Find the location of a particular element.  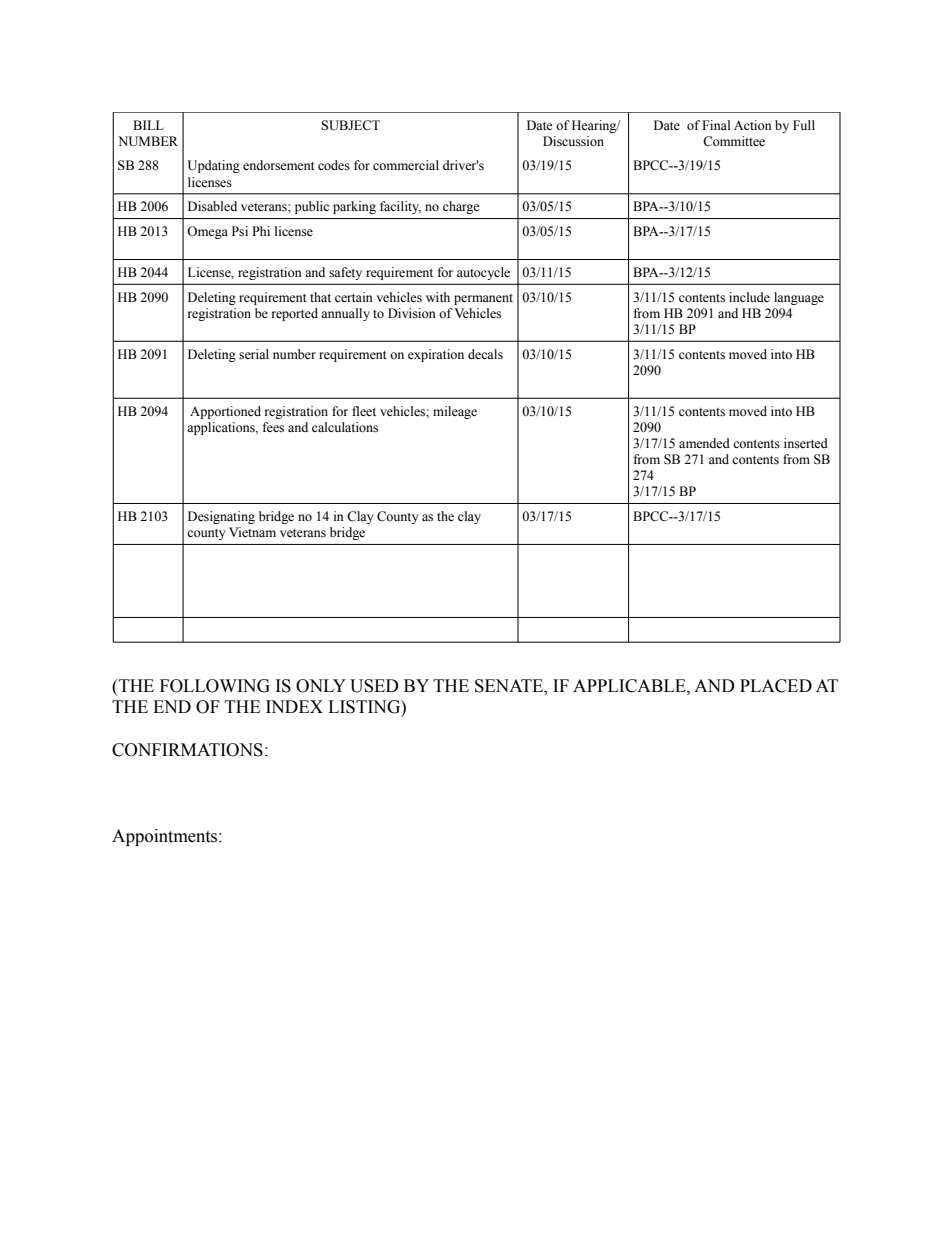

mileage is located at coordinates (455, 412).
